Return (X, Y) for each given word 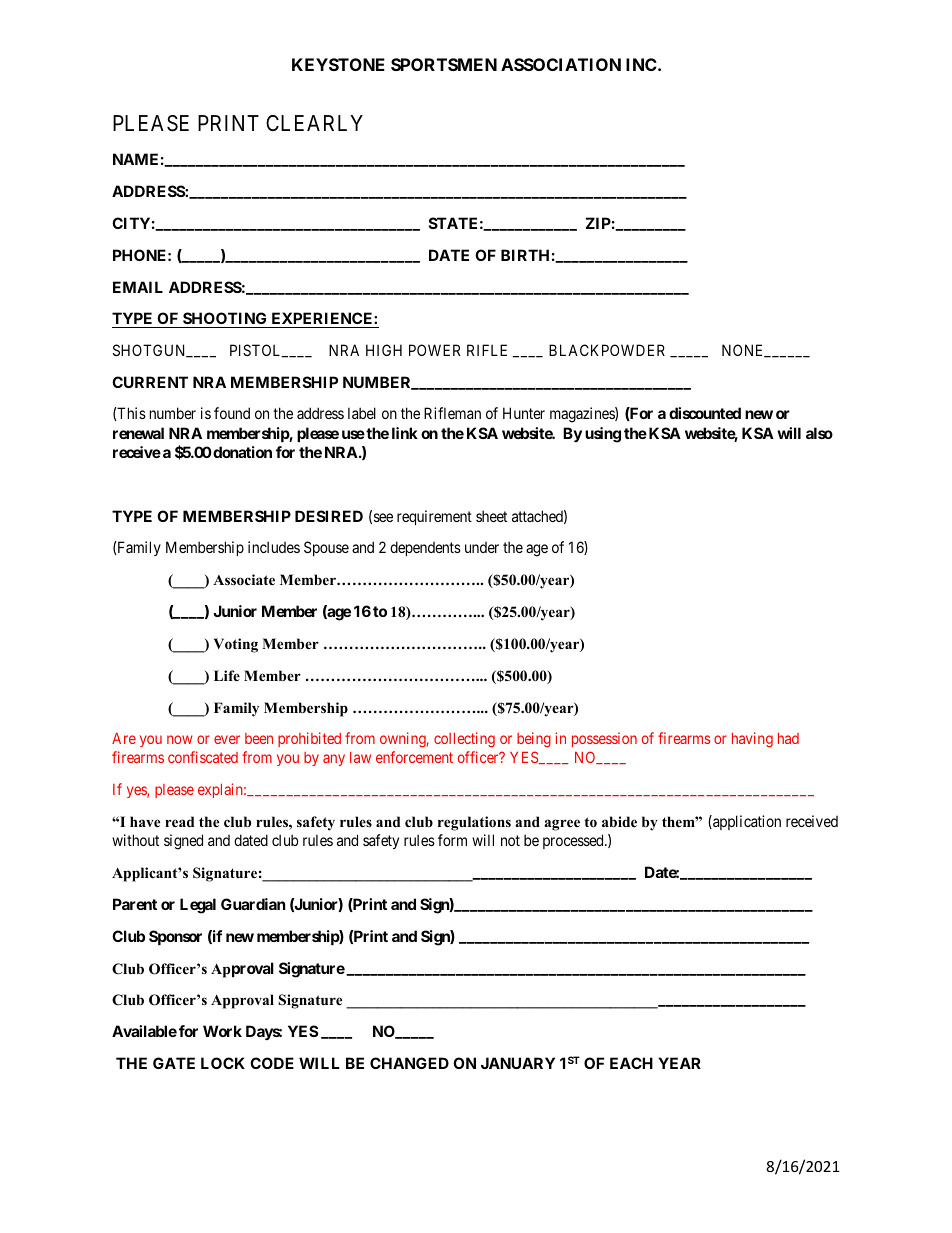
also (819, 433)
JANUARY (518, 1063)
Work (222, 1031)
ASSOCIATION (561, 64)
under (482, 547)
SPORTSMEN (444, 64)
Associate (244, 580)
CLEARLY (314, 123)
